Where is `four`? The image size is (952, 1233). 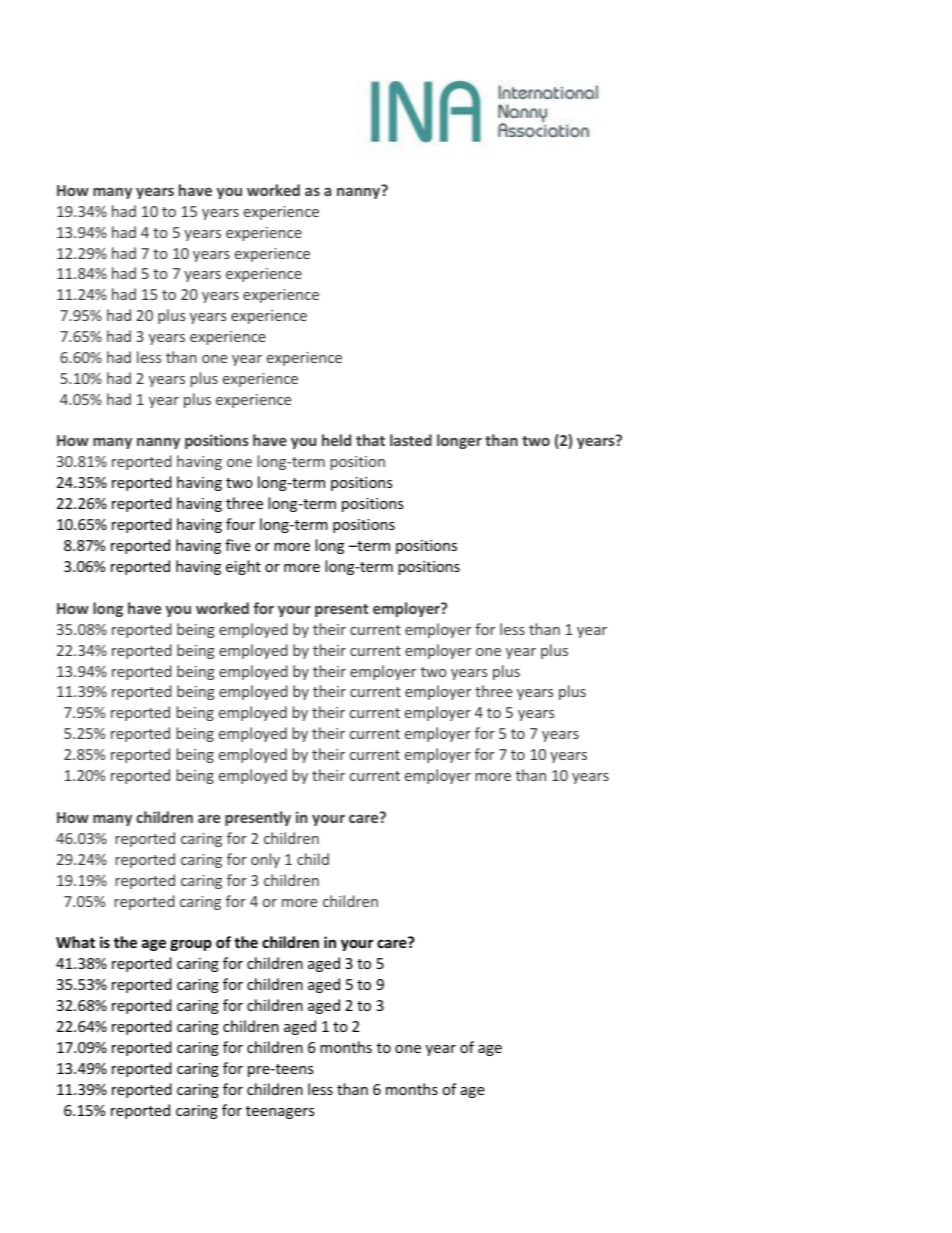
four is located at coordinates (240, 524).
